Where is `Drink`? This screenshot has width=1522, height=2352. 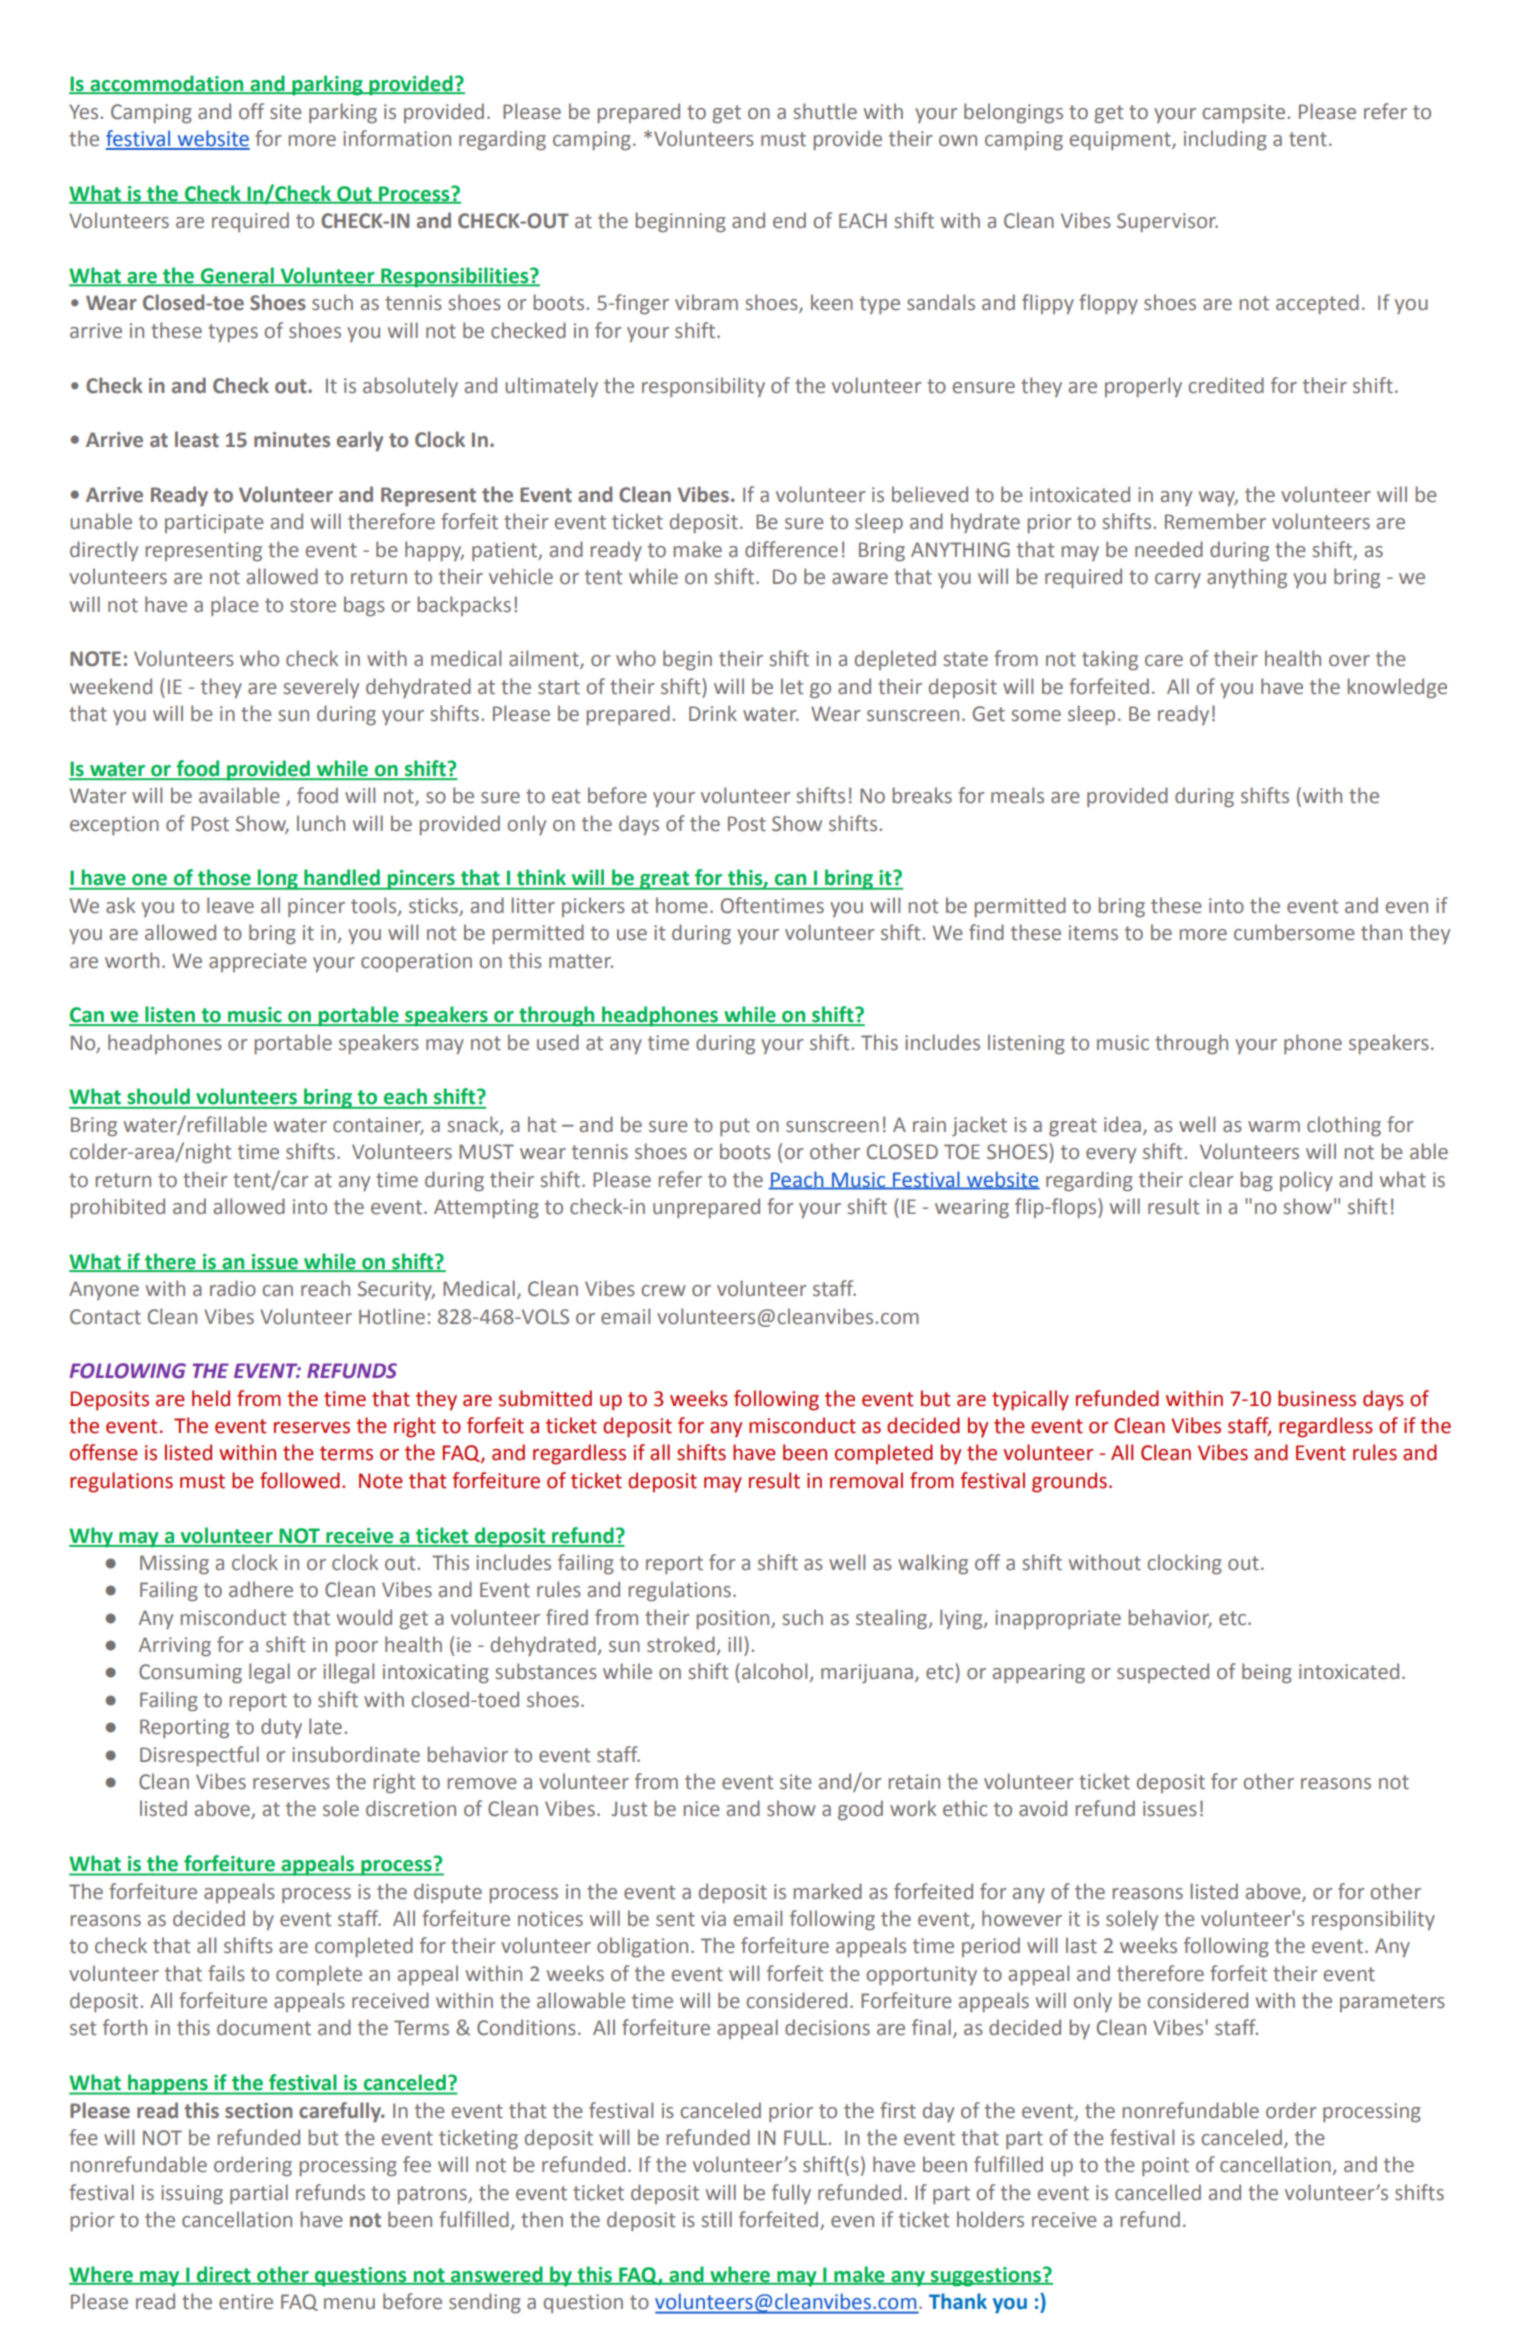
Drink is located at coordinates (713, 713).
